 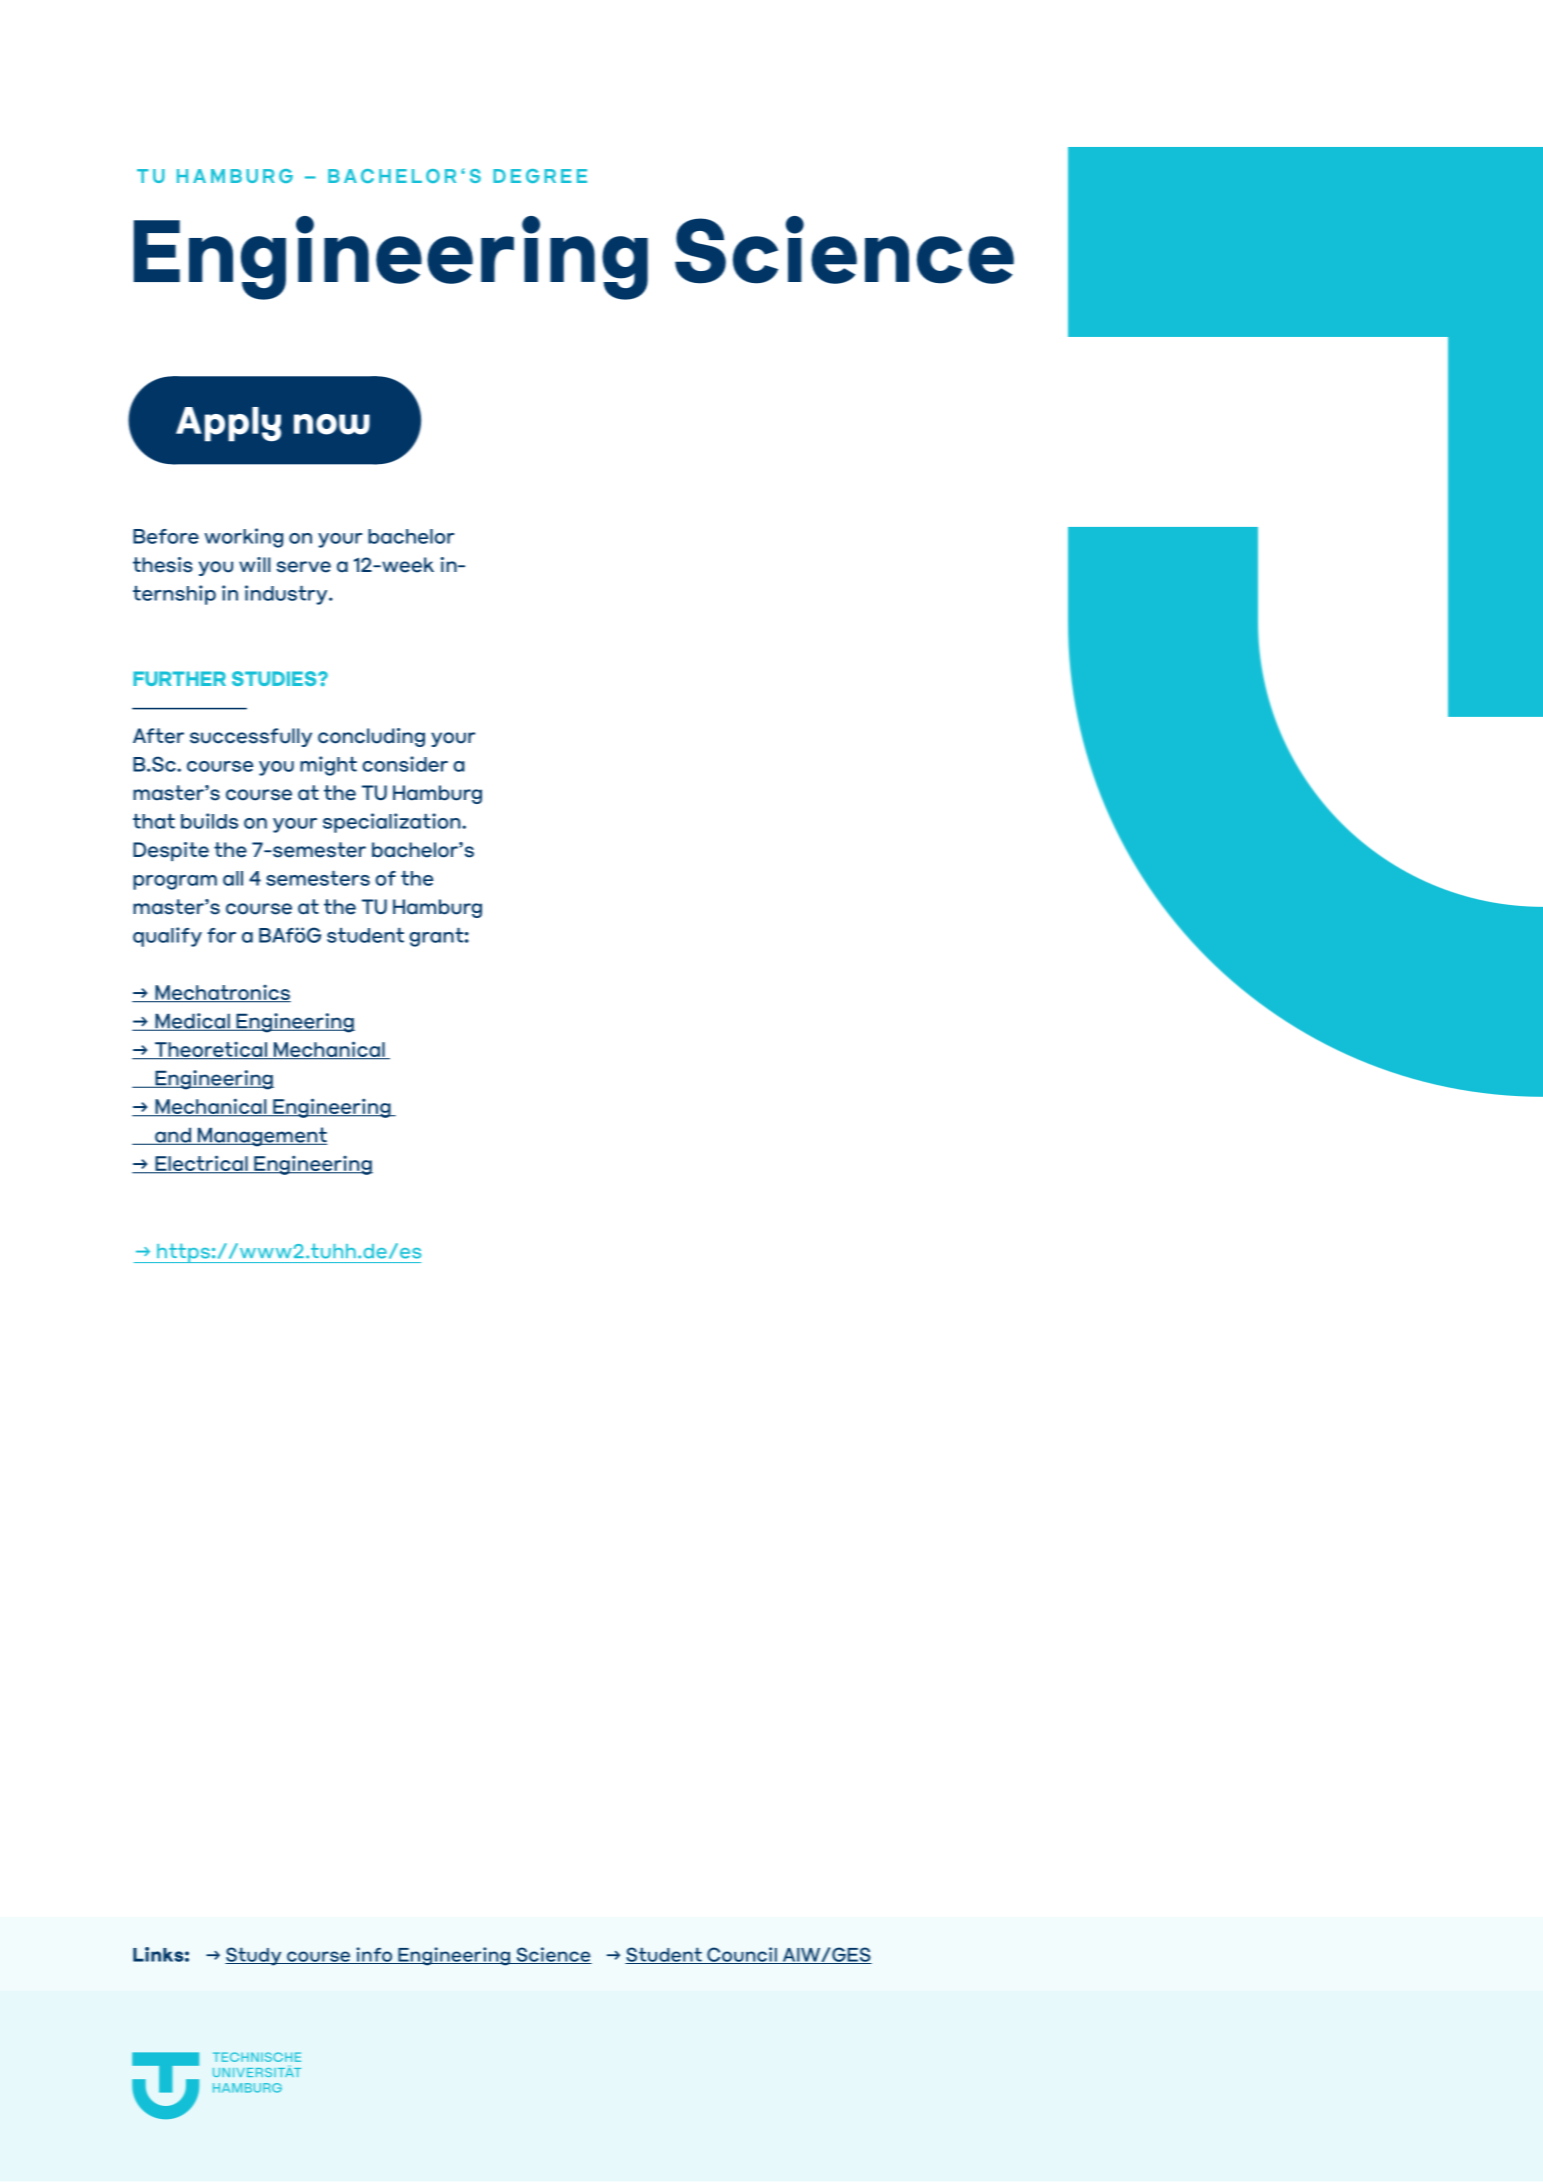 I want to click on Council, so click(x=742, y=1955).
